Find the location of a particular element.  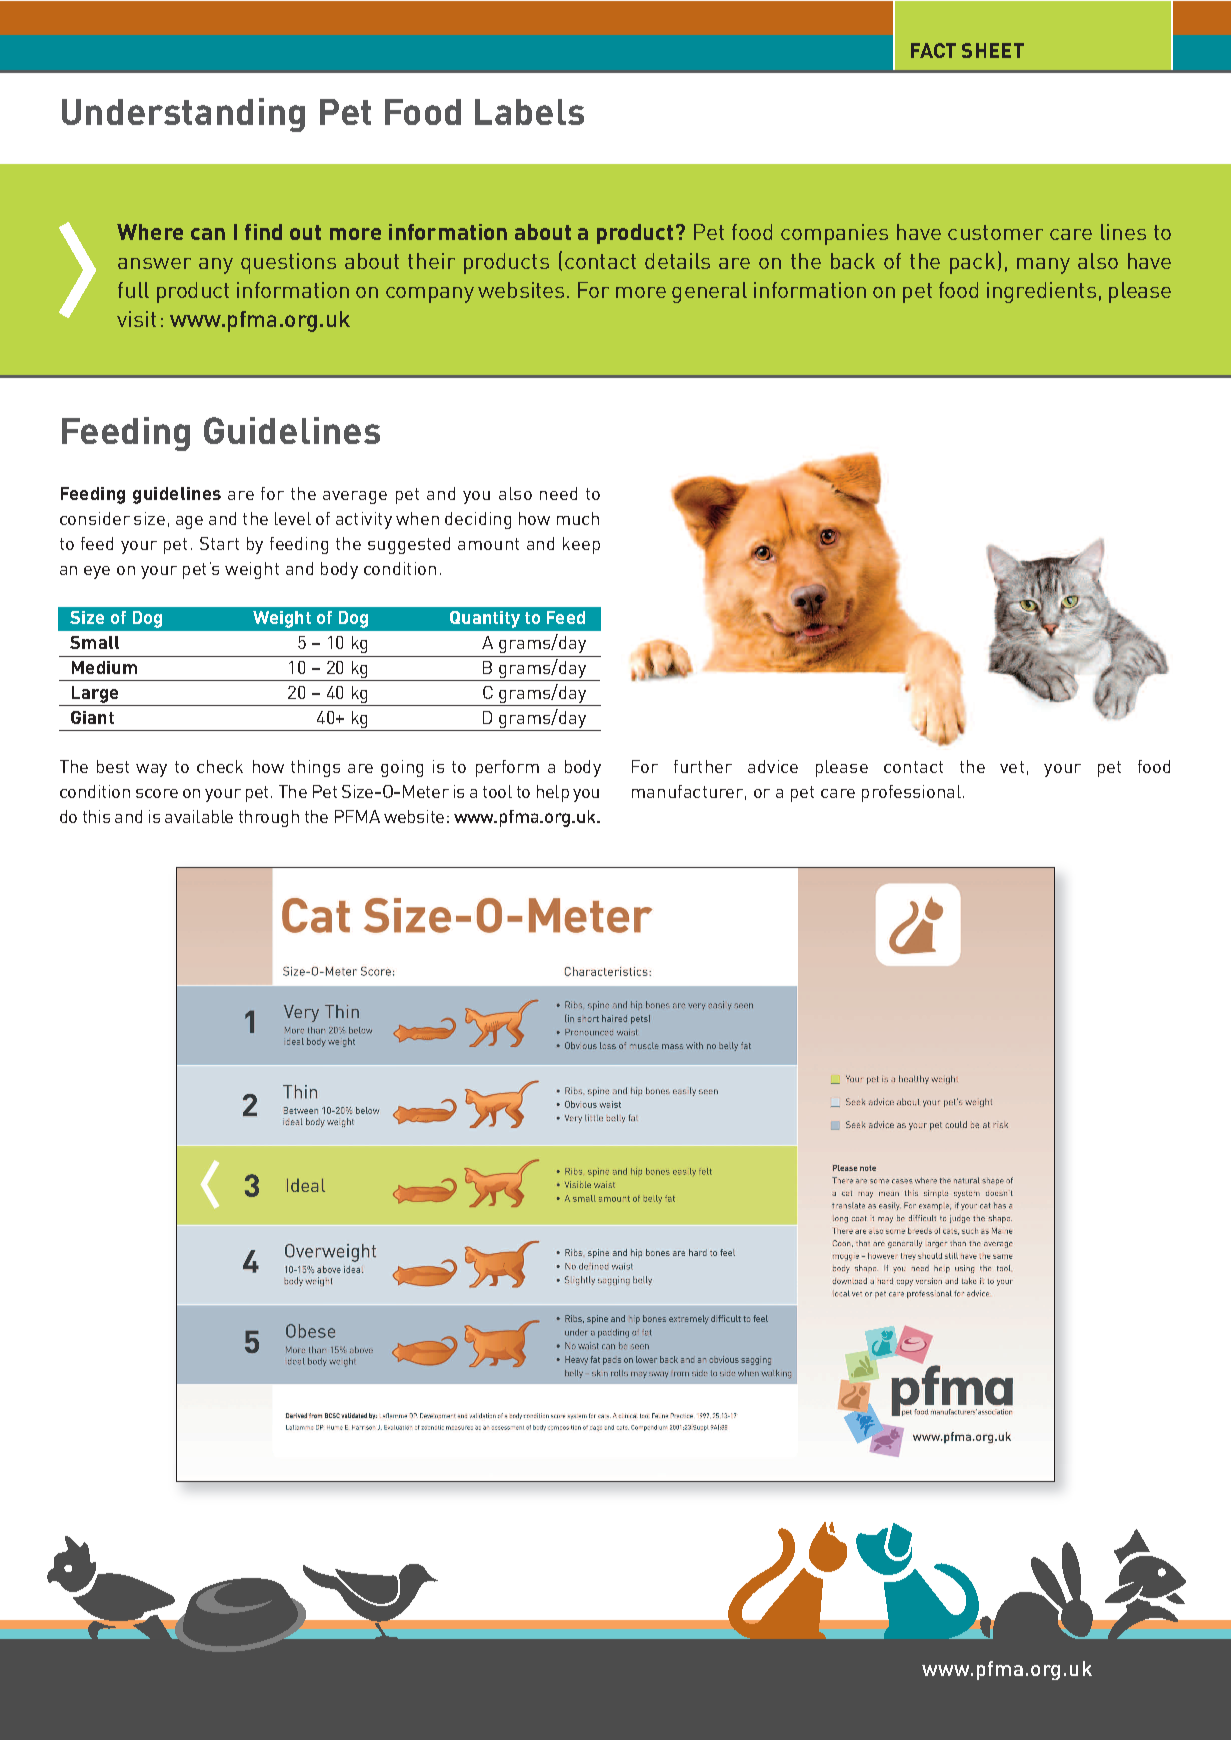

Labels is located at coordinates (529, 112).
